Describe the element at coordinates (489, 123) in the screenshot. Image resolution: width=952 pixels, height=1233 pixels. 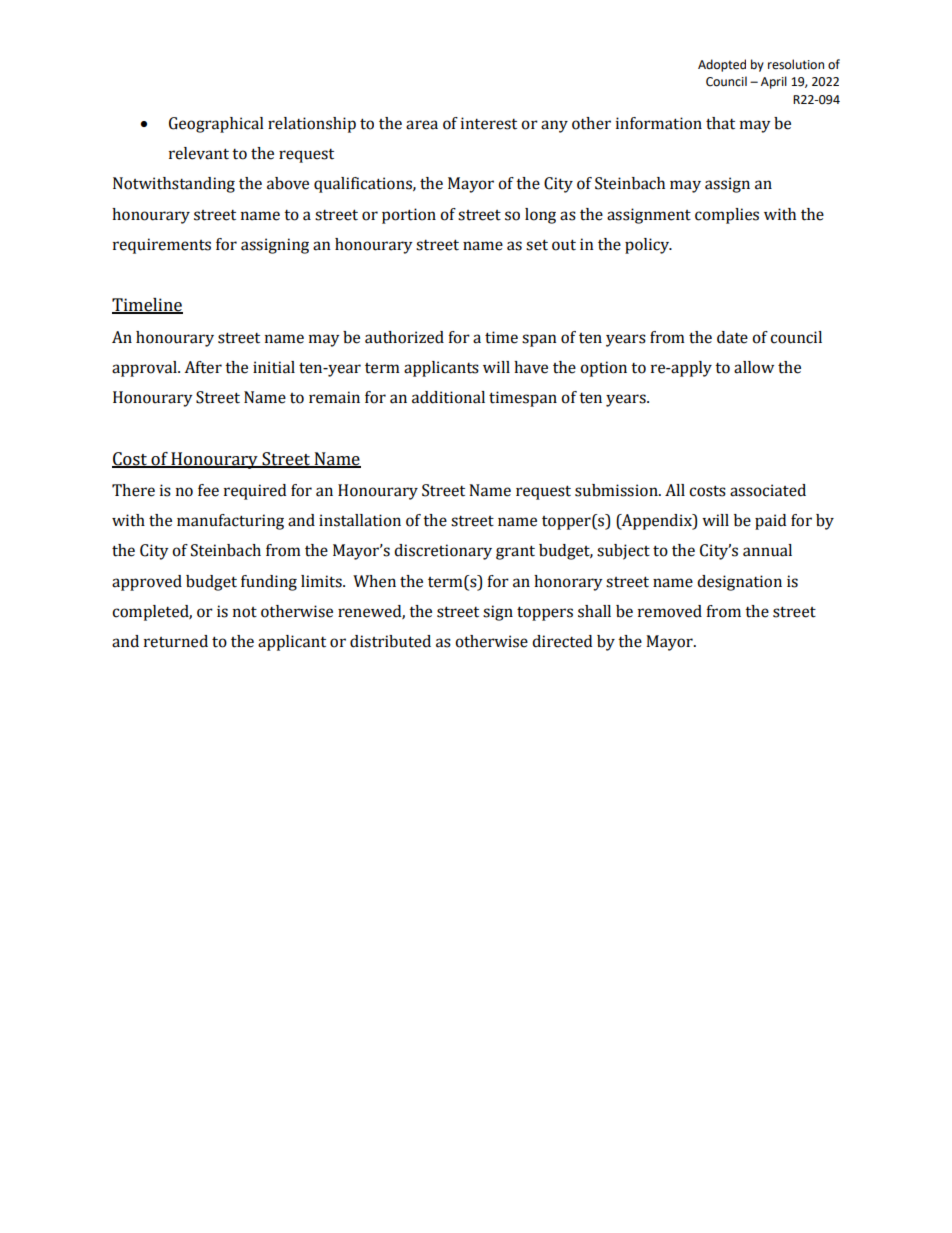
I see `interest` at that location.
